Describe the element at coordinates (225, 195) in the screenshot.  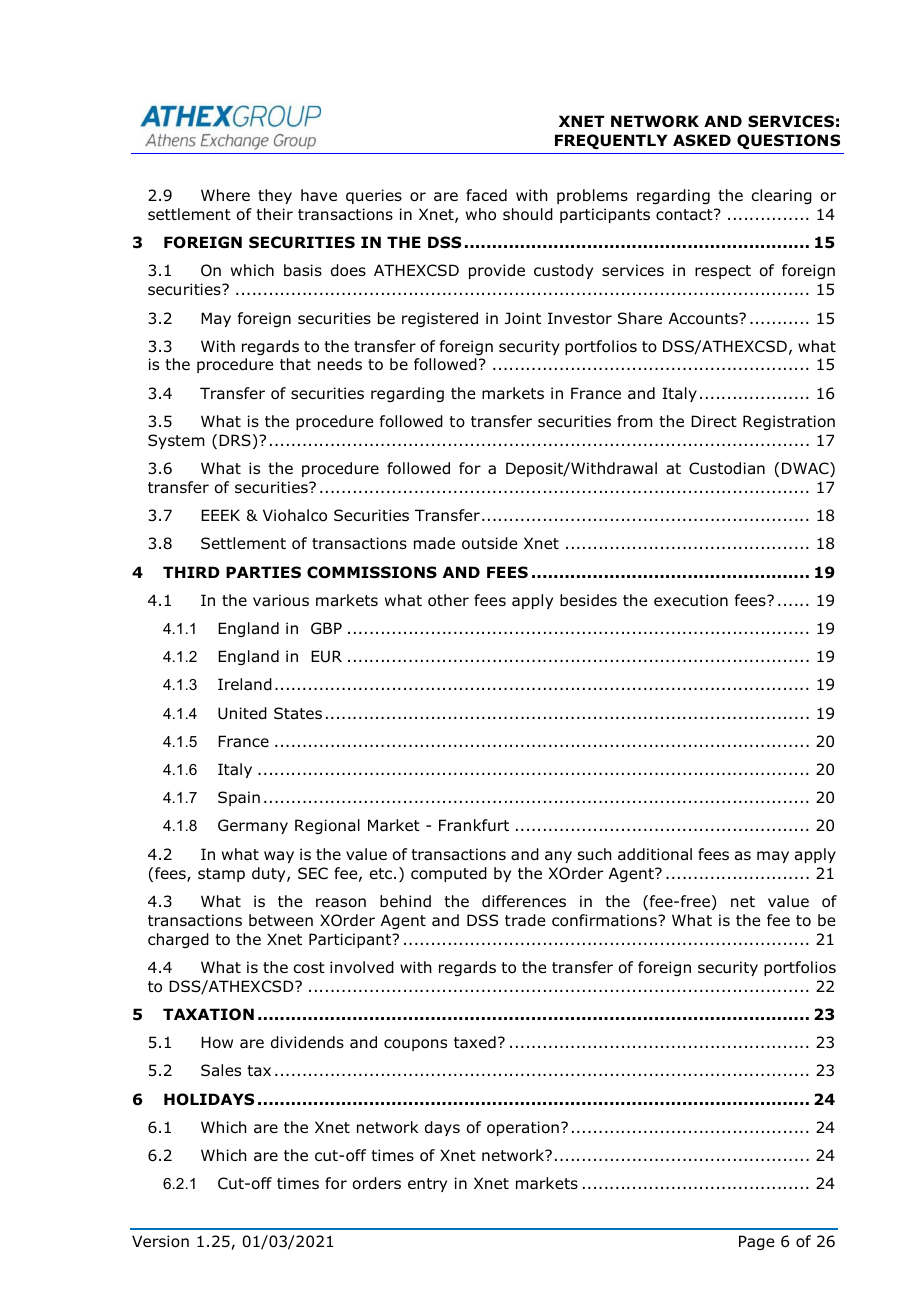
I see `Where` at that location.
